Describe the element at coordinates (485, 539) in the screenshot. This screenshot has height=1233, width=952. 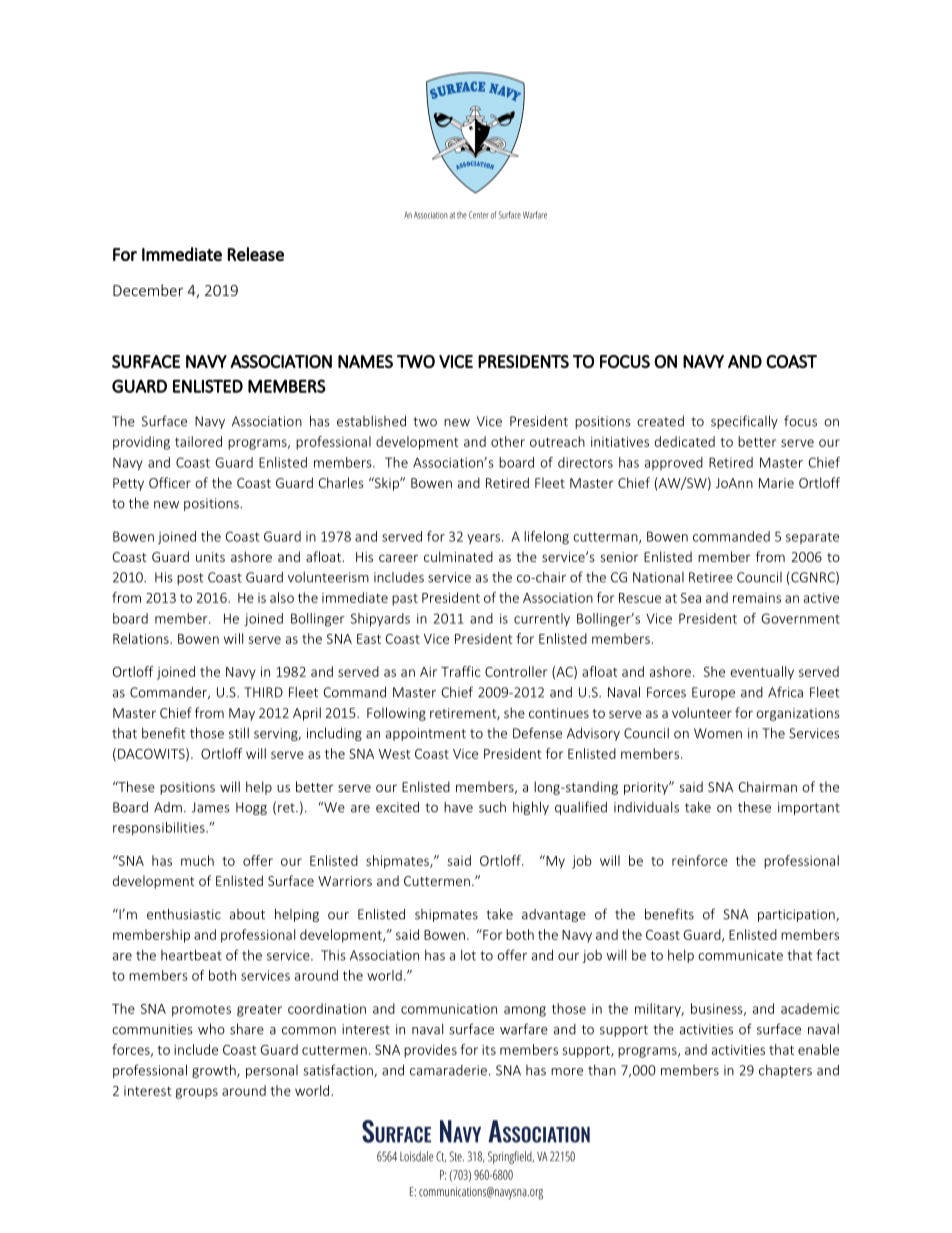
I see `years` at that location.
